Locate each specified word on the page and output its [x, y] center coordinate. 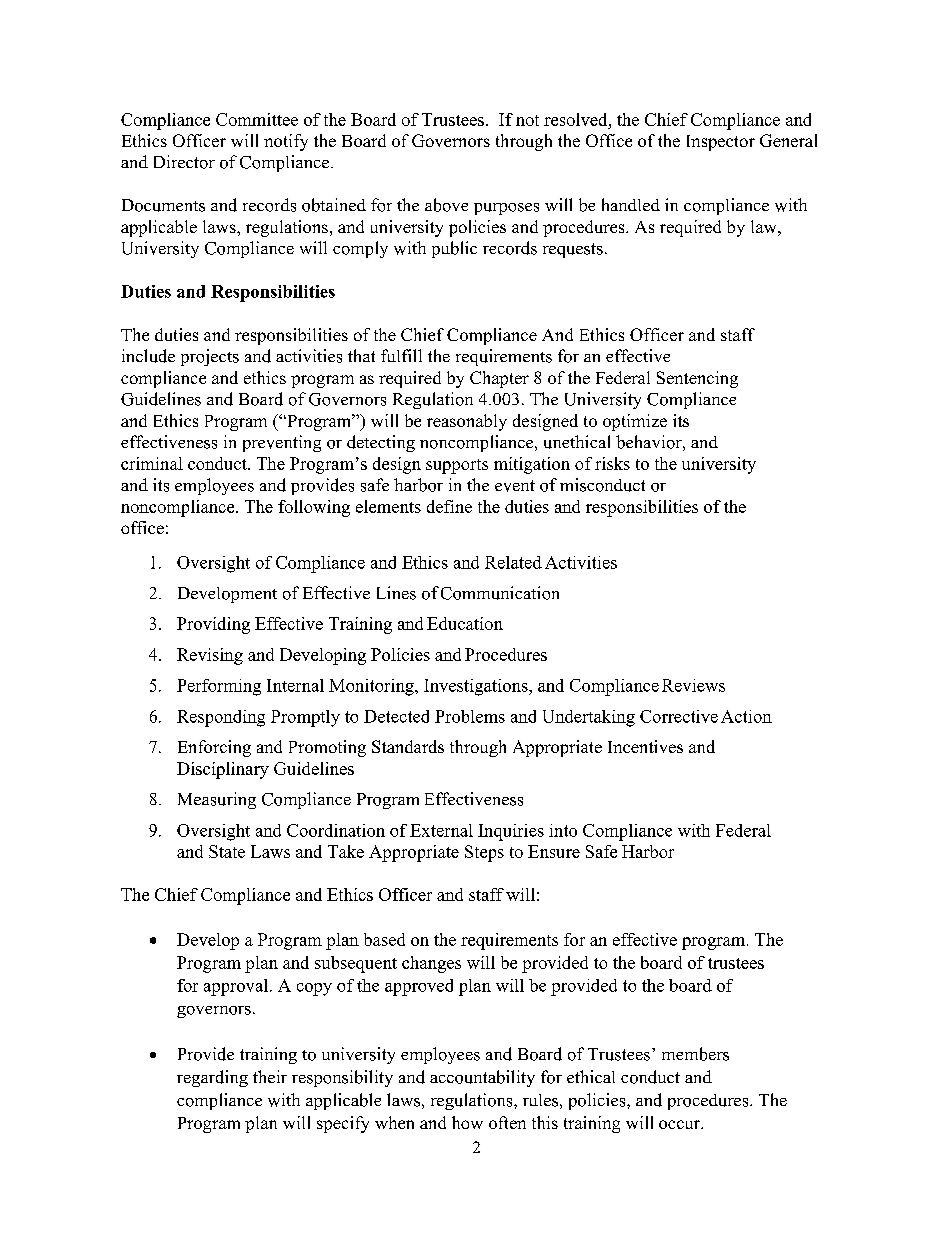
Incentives [645, 746]
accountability [482, 1078]
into [563, 830]
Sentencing [697, 379]
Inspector [721, 143]
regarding [212, 1078]
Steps [484, 853]
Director [184, 162]
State [227, 851]
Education [465, 623]
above [446, 205]
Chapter [499, 379]
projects [210, 357]
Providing [213, 625]
